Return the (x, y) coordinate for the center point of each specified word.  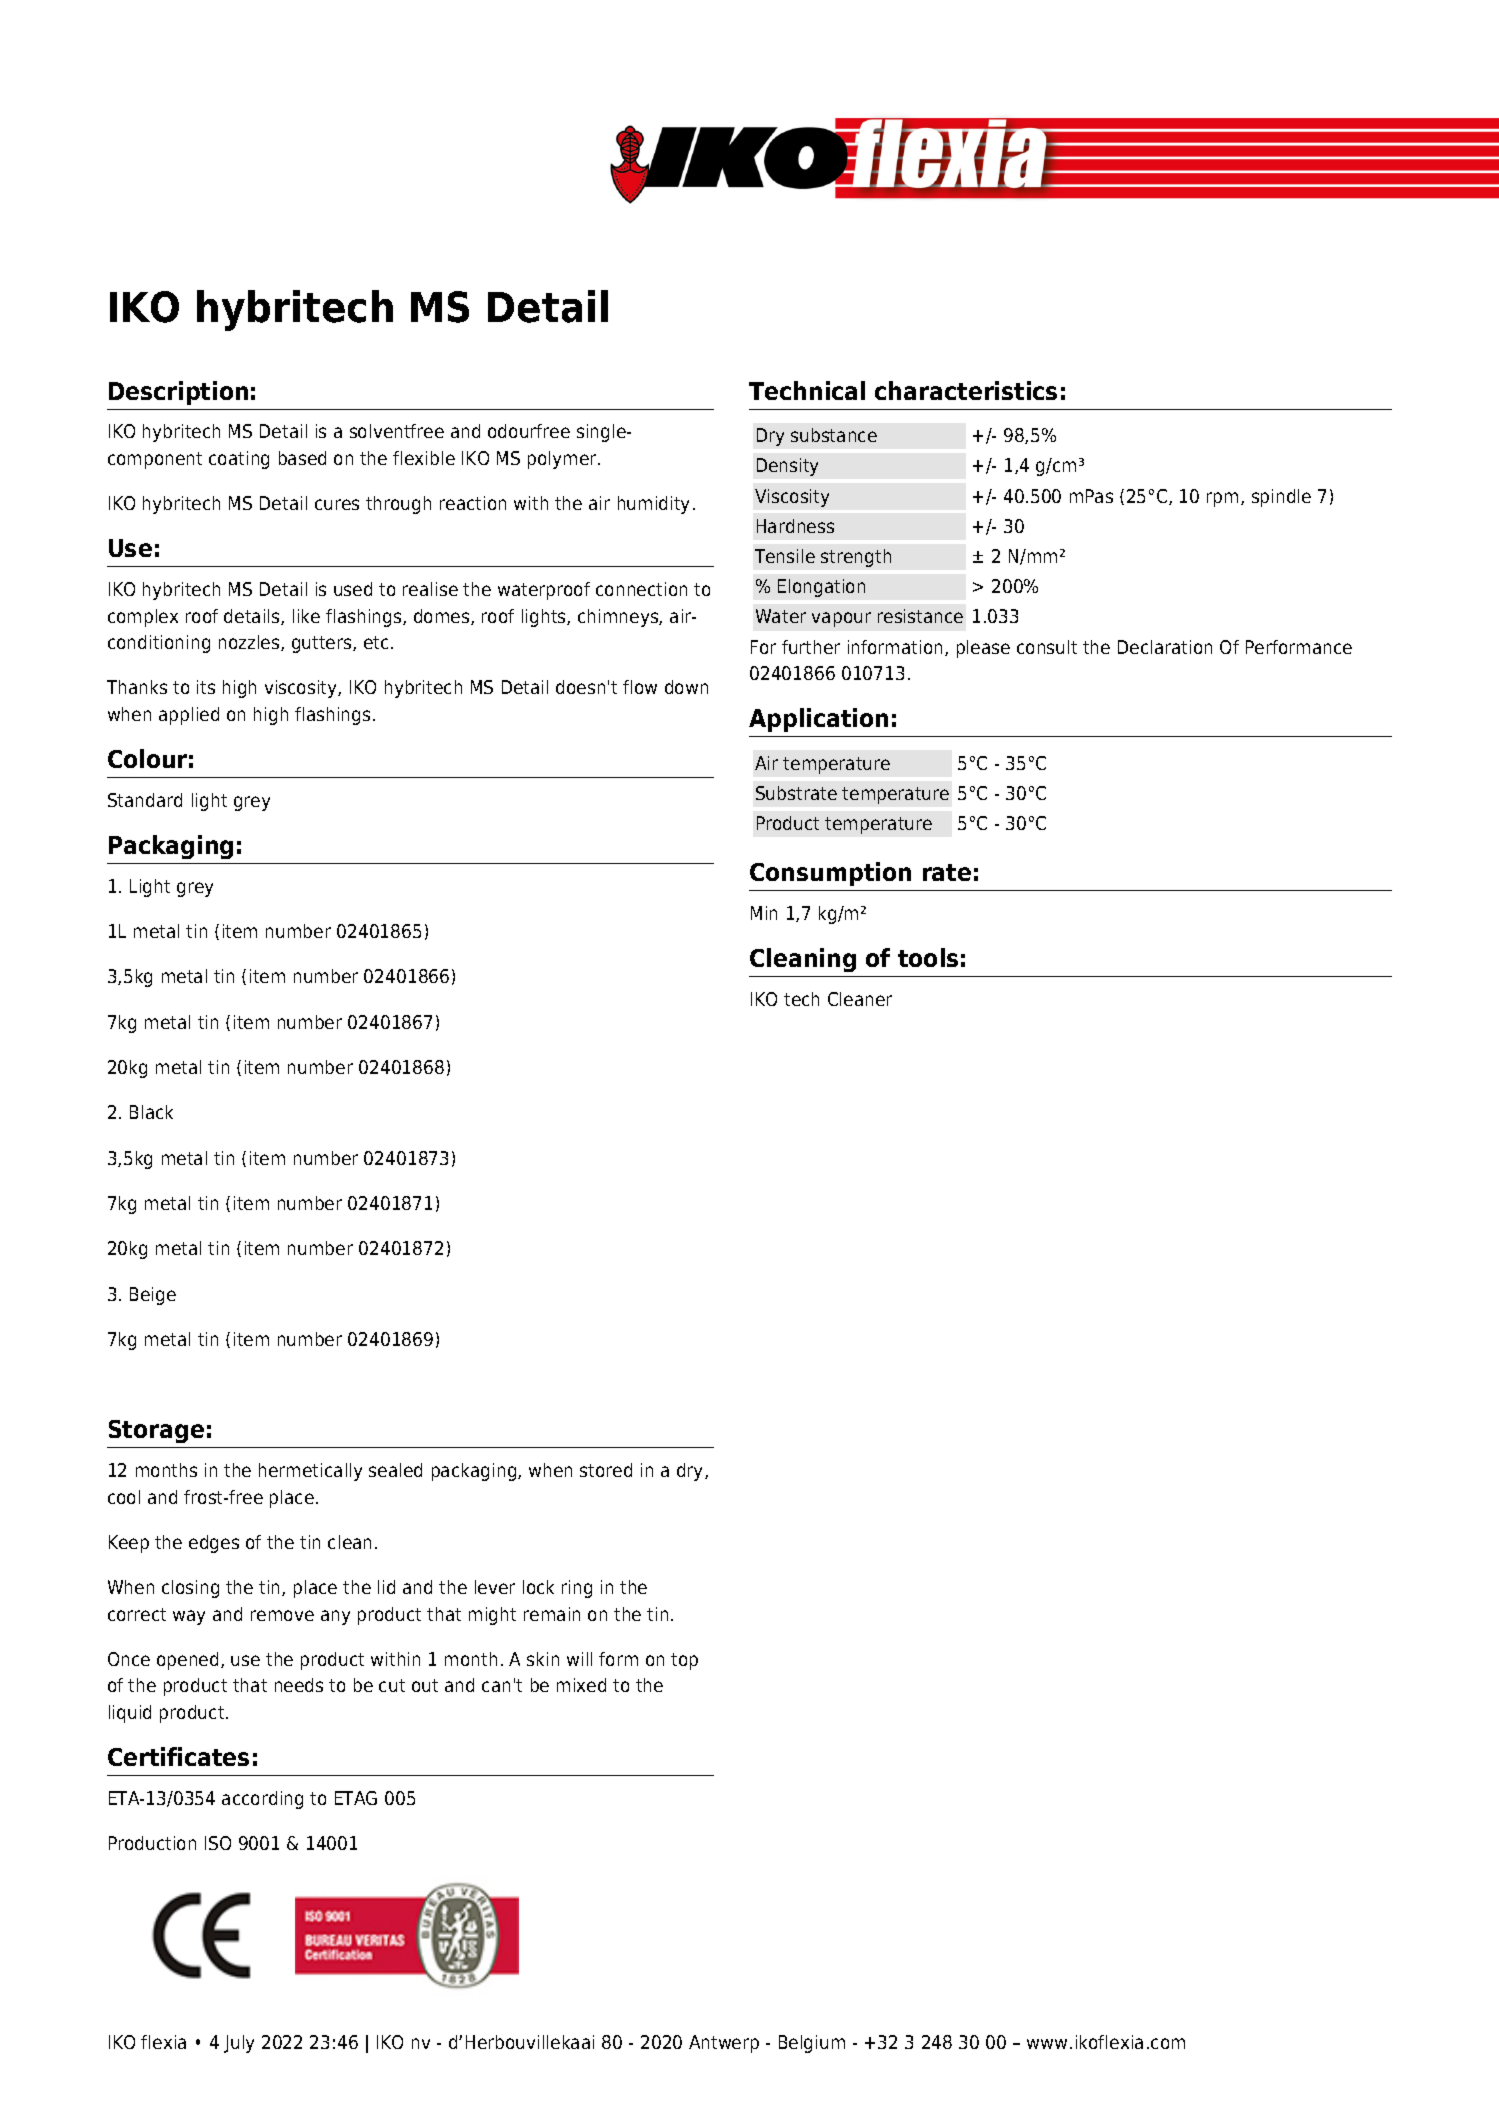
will (579, 1659)
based (302, 458)
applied (189, 716)
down (686, 687)
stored (606, 1470)
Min (764, 913)
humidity (653, 505)
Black (151, 1112)
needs (299, 1685)
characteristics (966, 390)
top (684, 1661)
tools (928, 957)
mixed (581, 1685)
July (239, 2044)
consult (1047, 647)
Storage (156, 1431)
